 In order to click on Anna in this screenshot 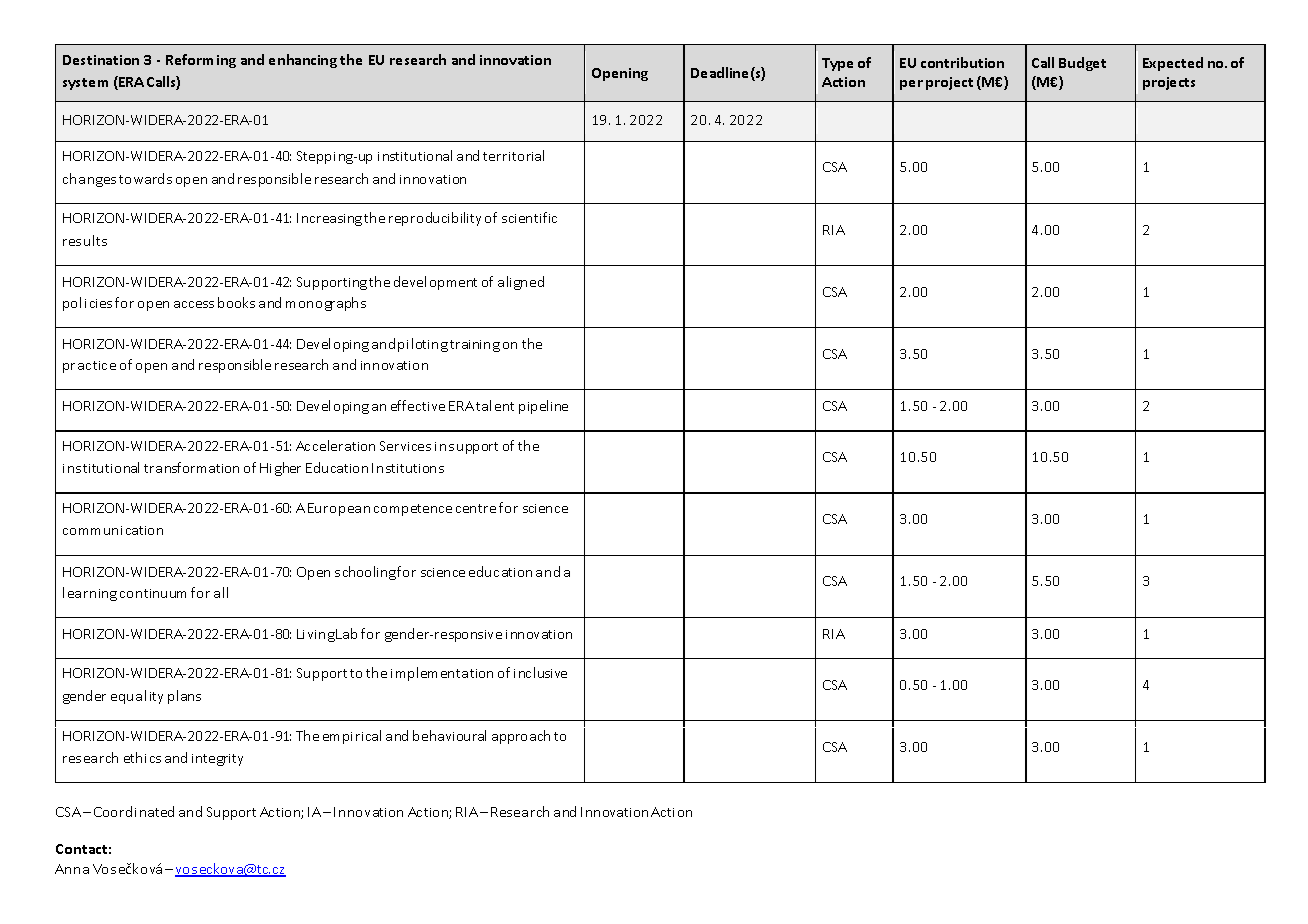, I will do `click(72, 869)`.
